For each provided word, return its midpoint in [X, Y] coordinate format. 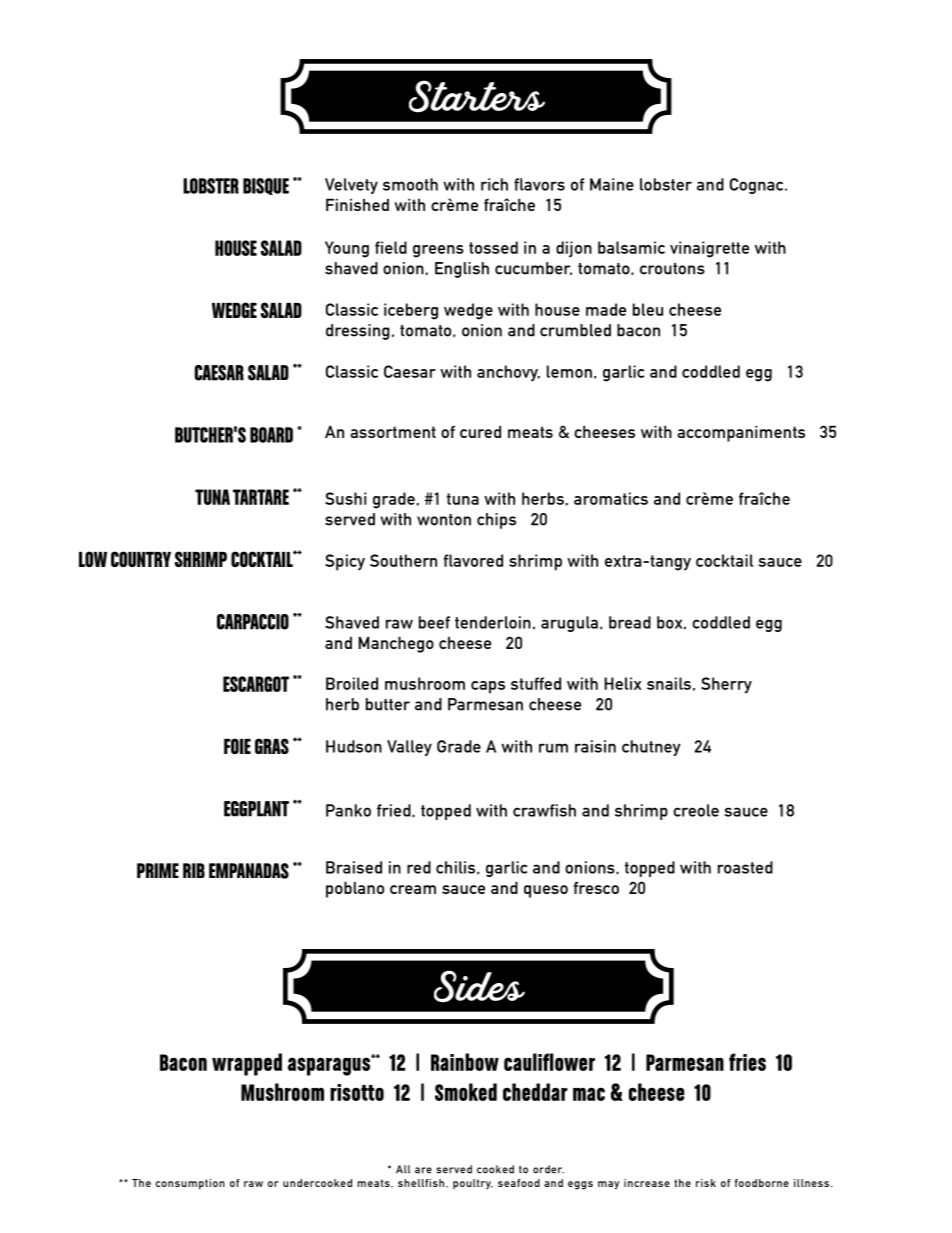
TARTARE [261, 497]
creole [696, 810]
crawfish [544, 810]
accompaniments [741, 434]
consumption [190, 1184]
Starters [477, 96]
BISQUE [266, 186]
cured [480, 432]
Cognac [758, 186]
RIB [194, 870]
